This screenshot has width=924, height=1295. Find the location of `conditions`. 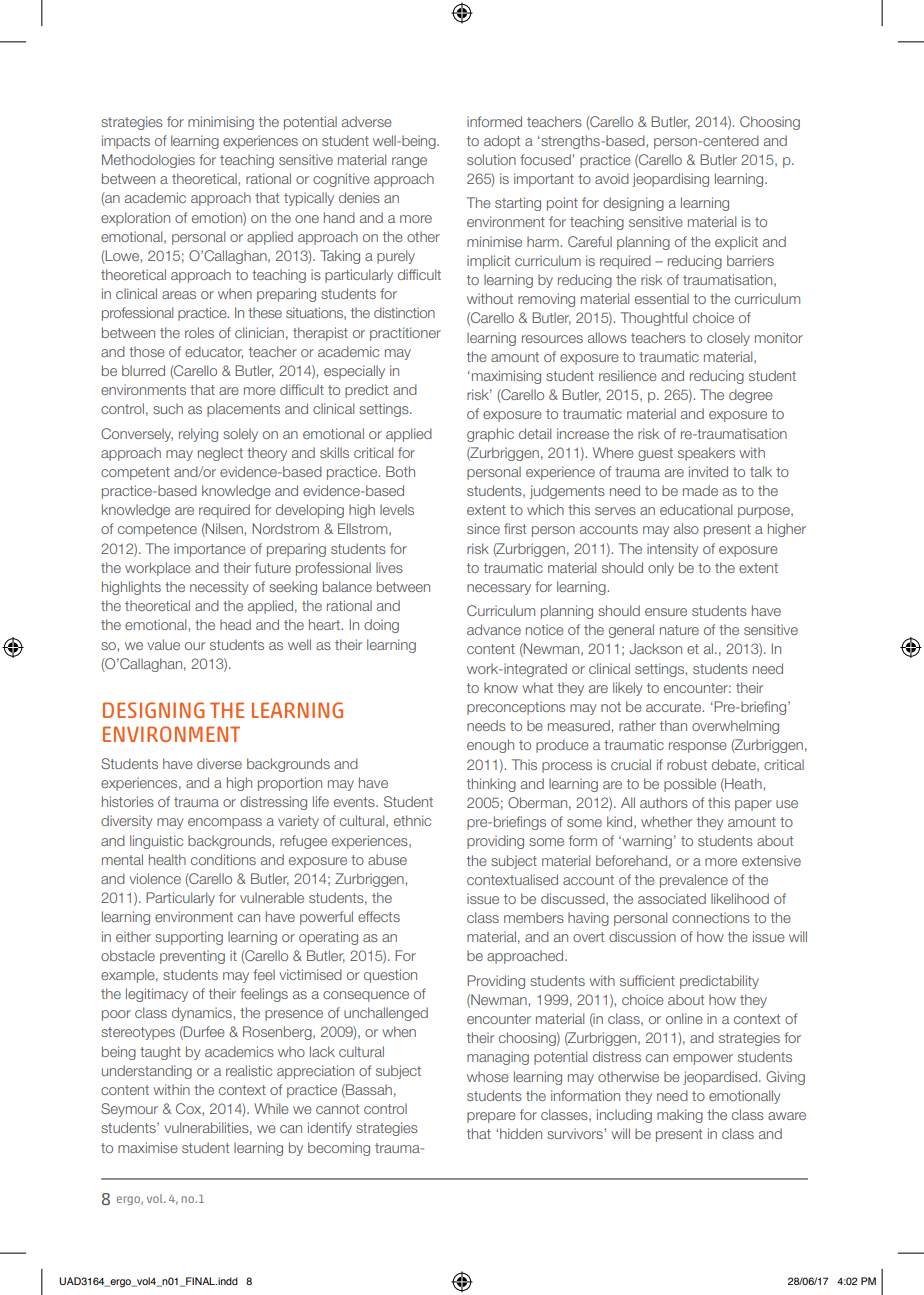

conditions is located at coordinates (223, 859).
